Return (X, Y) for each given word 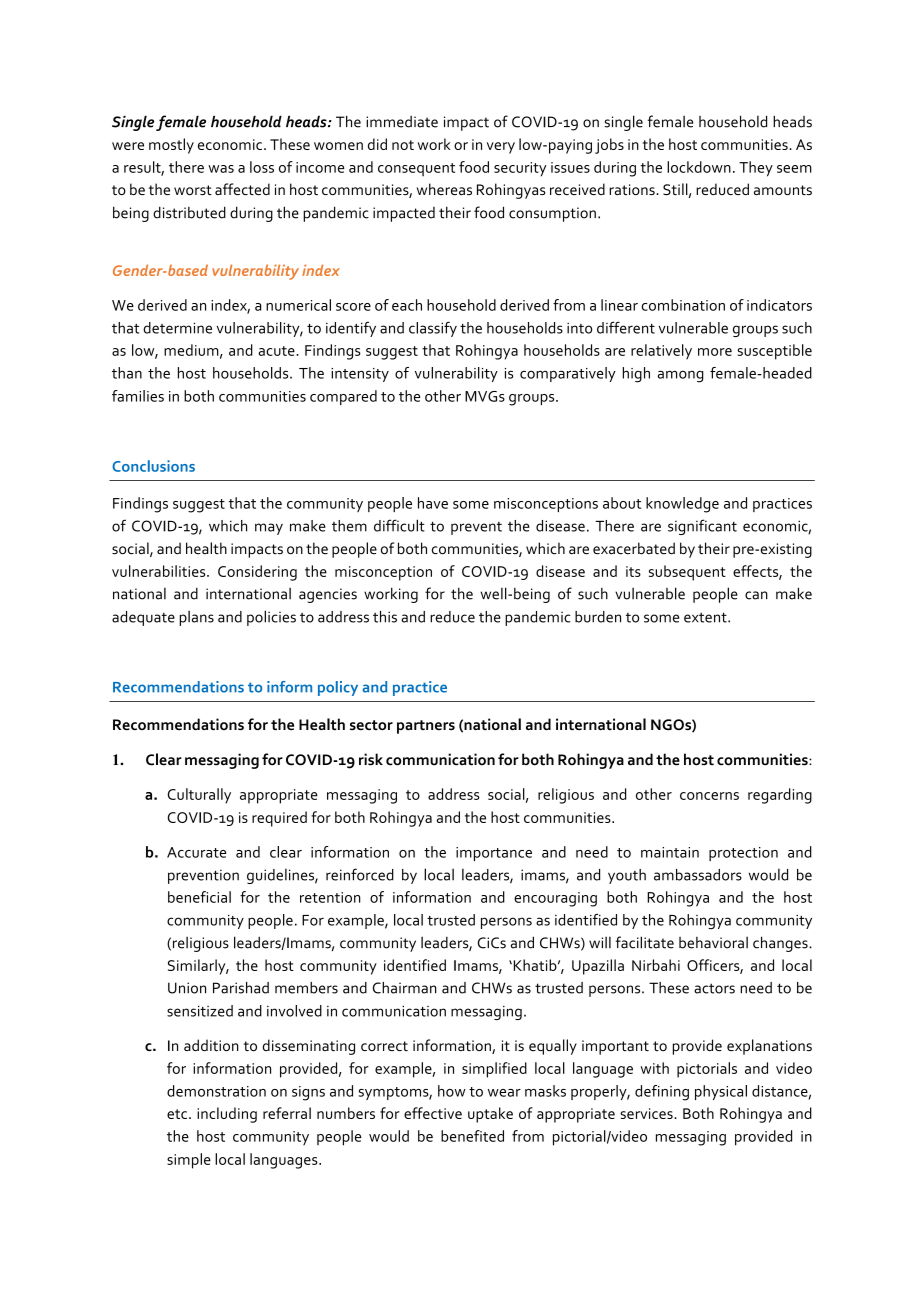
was (221, 169)
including (227, 1115)
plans (197, 618)
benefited (472, 1136)
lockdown (699, 167)
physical (721, 1092)
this (385, 617)
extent (706, 617)
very (501, 148)
